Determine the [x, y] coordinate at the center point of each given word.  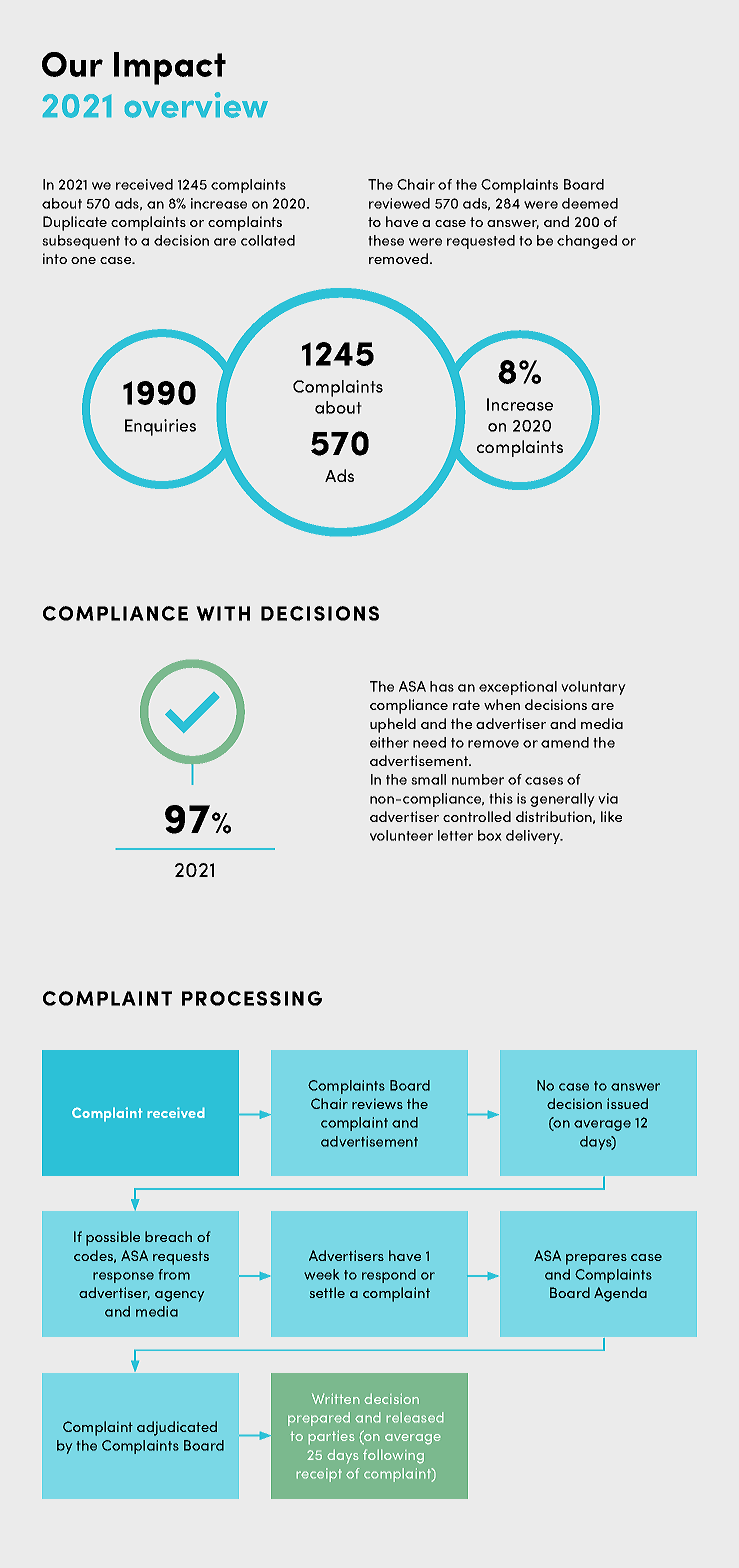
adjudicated [177, 1428]
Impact [170, 68]
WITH [223, 613]
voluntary [593, 688]
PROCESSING [252, 998]
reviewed [399, 203]
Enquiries [160, 427]
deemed [590, 203]
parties [331, 1437]
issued [627, 1103]
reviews [377, 1104]
